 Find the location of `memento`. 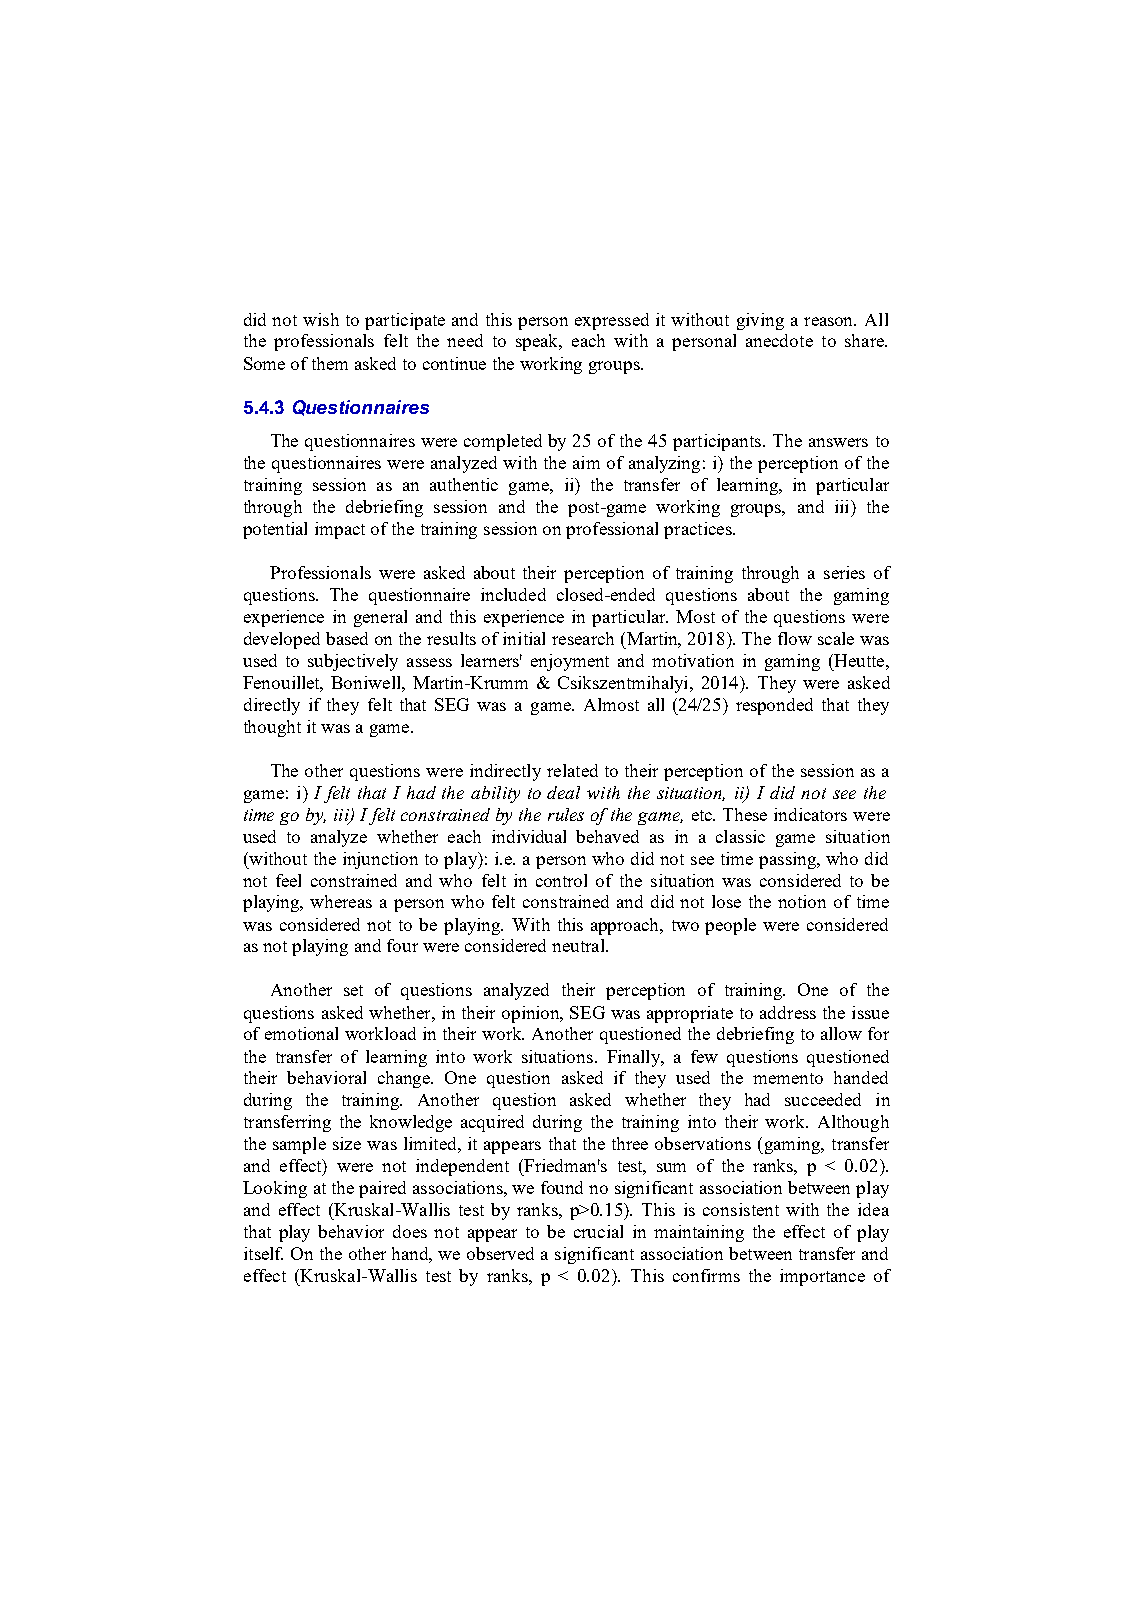

memento is located at coordinates (788, 1078).
